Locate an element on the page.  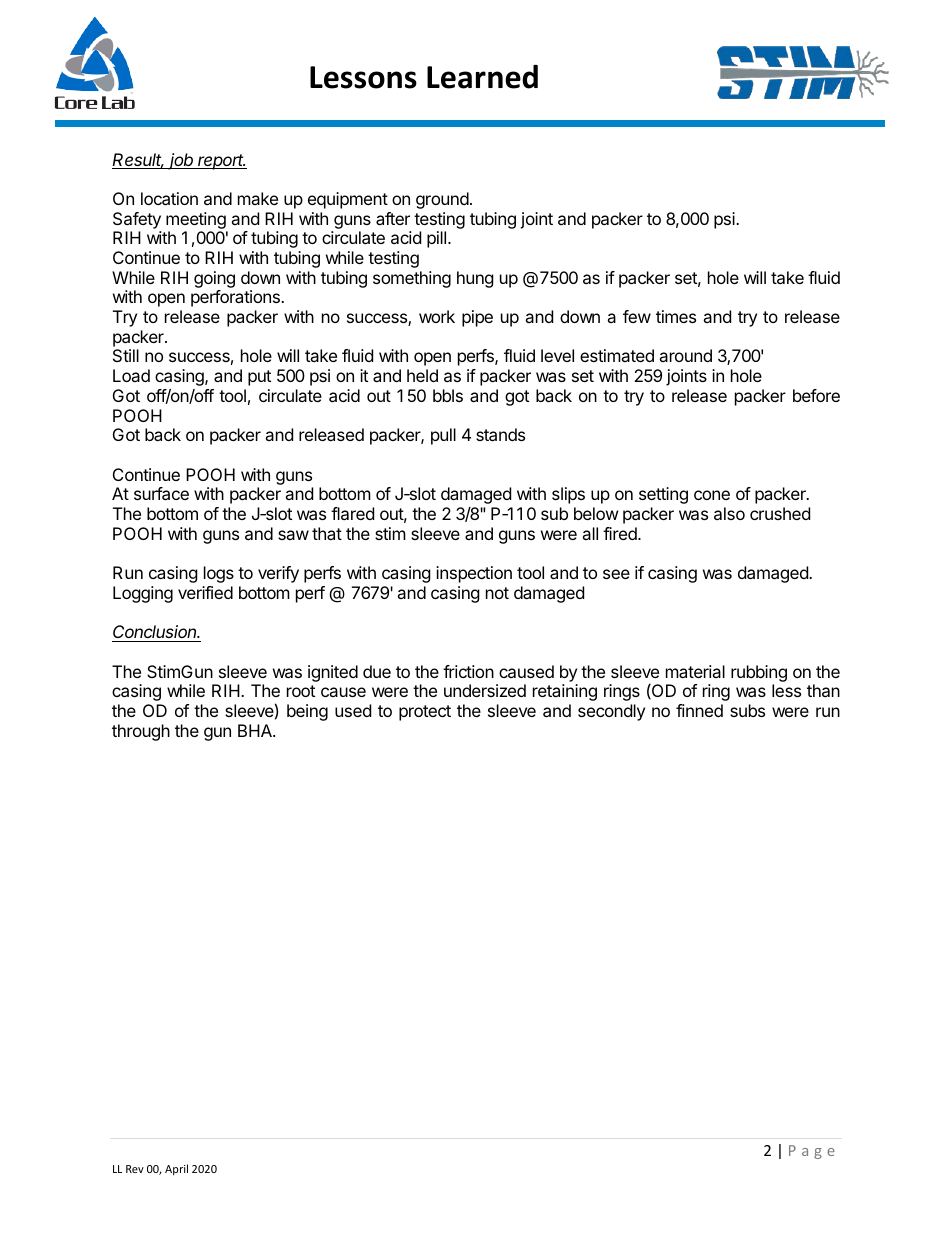
times is located at coordinates (676, 316).
